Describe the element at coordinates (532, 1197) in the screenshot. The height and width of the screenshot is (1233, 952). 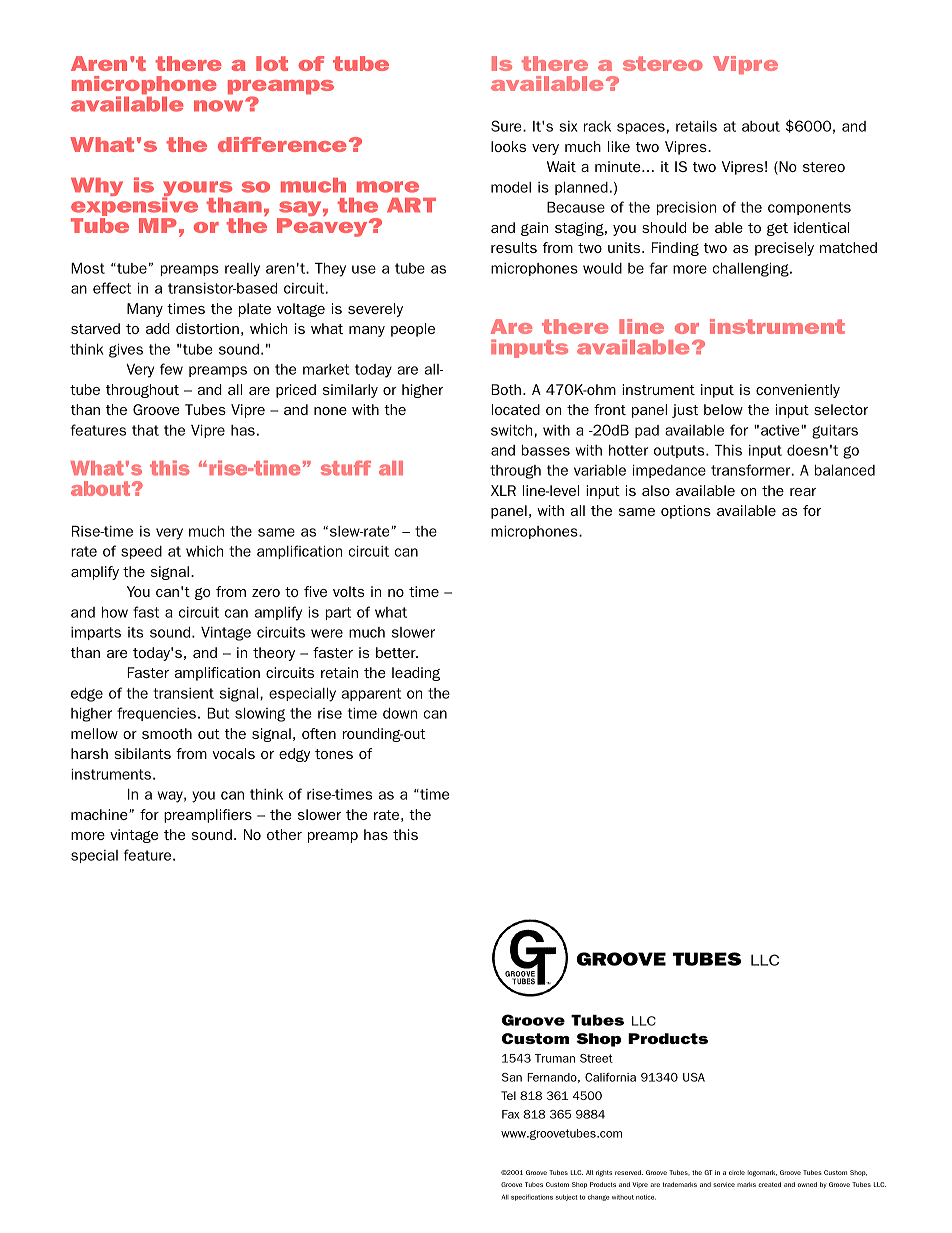
I see `specifications` at that location.
